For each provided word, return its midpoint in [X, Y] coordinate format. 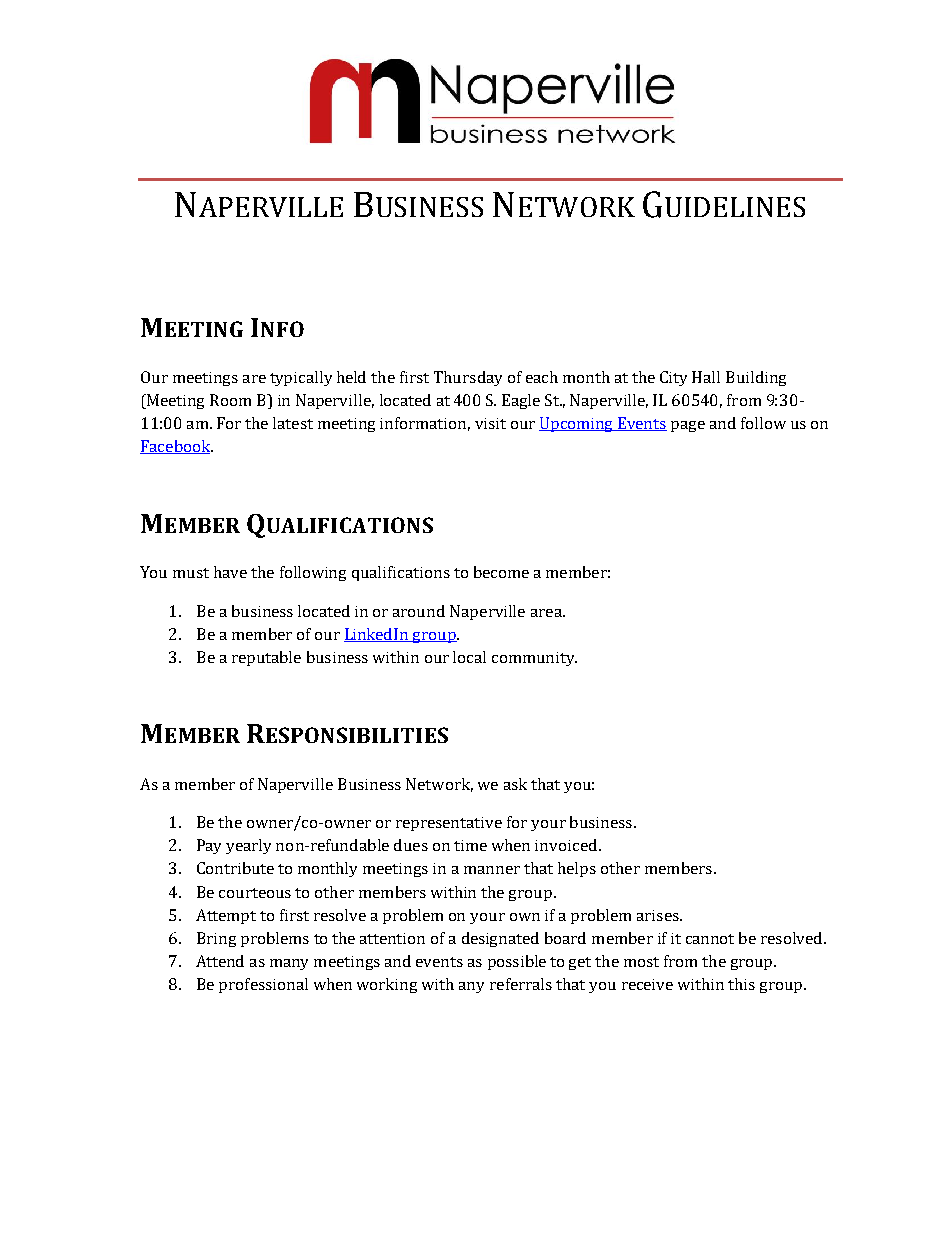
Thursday [468, 378]
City [673, 378]
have [230, 572]
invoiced [567, 845]
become [501, 572]
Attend [220, 961]
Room [230, 400]
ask [515, 784]
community [534, 659]
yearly [248, 846]
